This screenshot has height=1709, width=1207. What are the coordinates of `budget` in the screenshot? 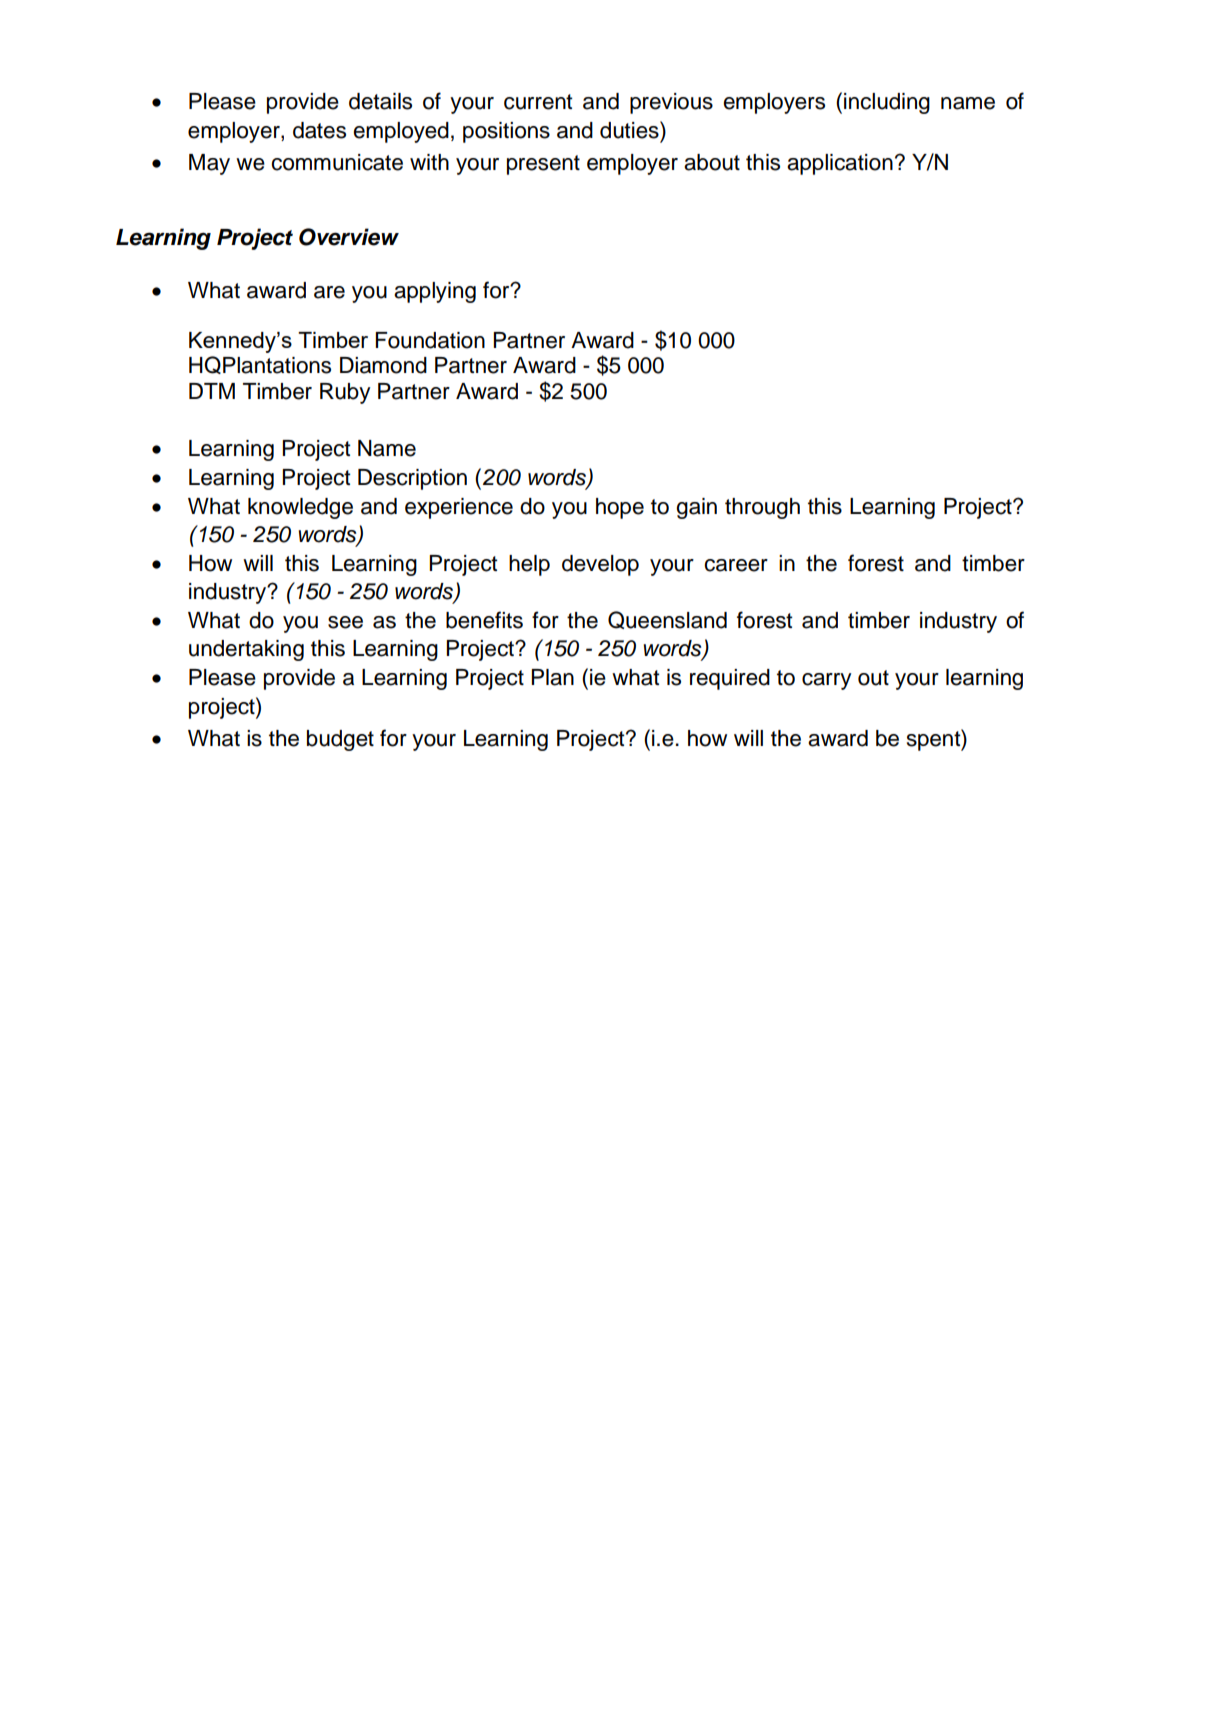 It's located at (340, 740).
